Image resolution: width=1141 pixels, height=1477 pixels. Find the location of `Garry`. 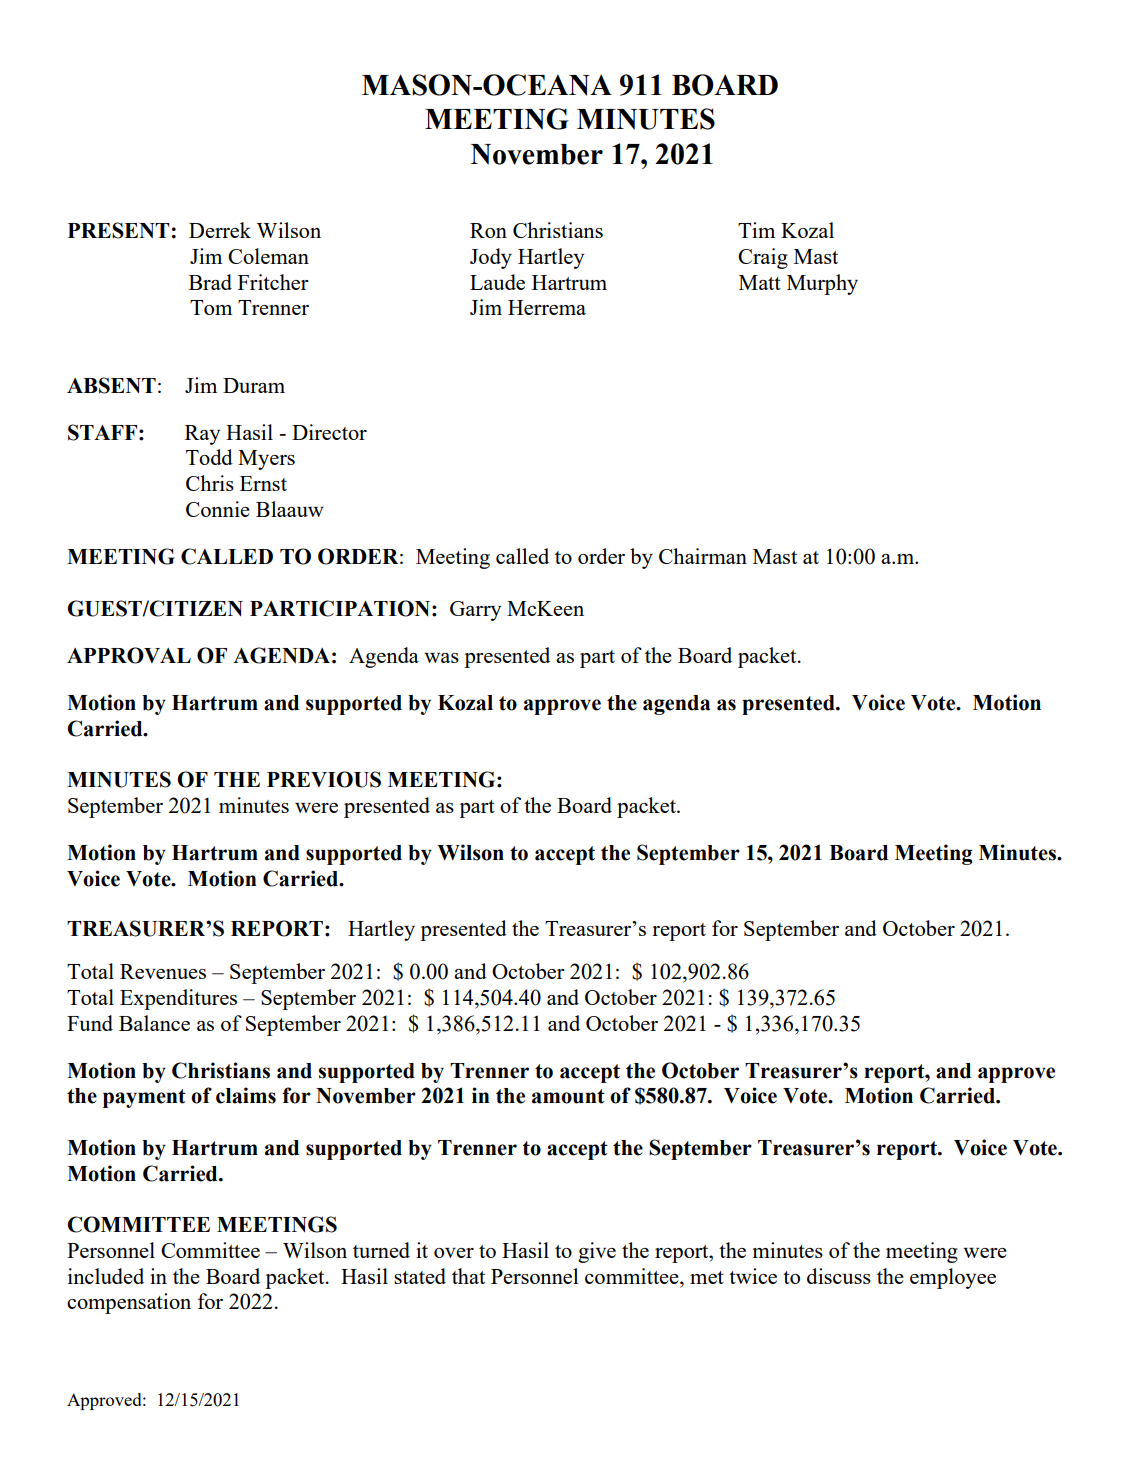

Garry is located at coordinates (475, 611).
